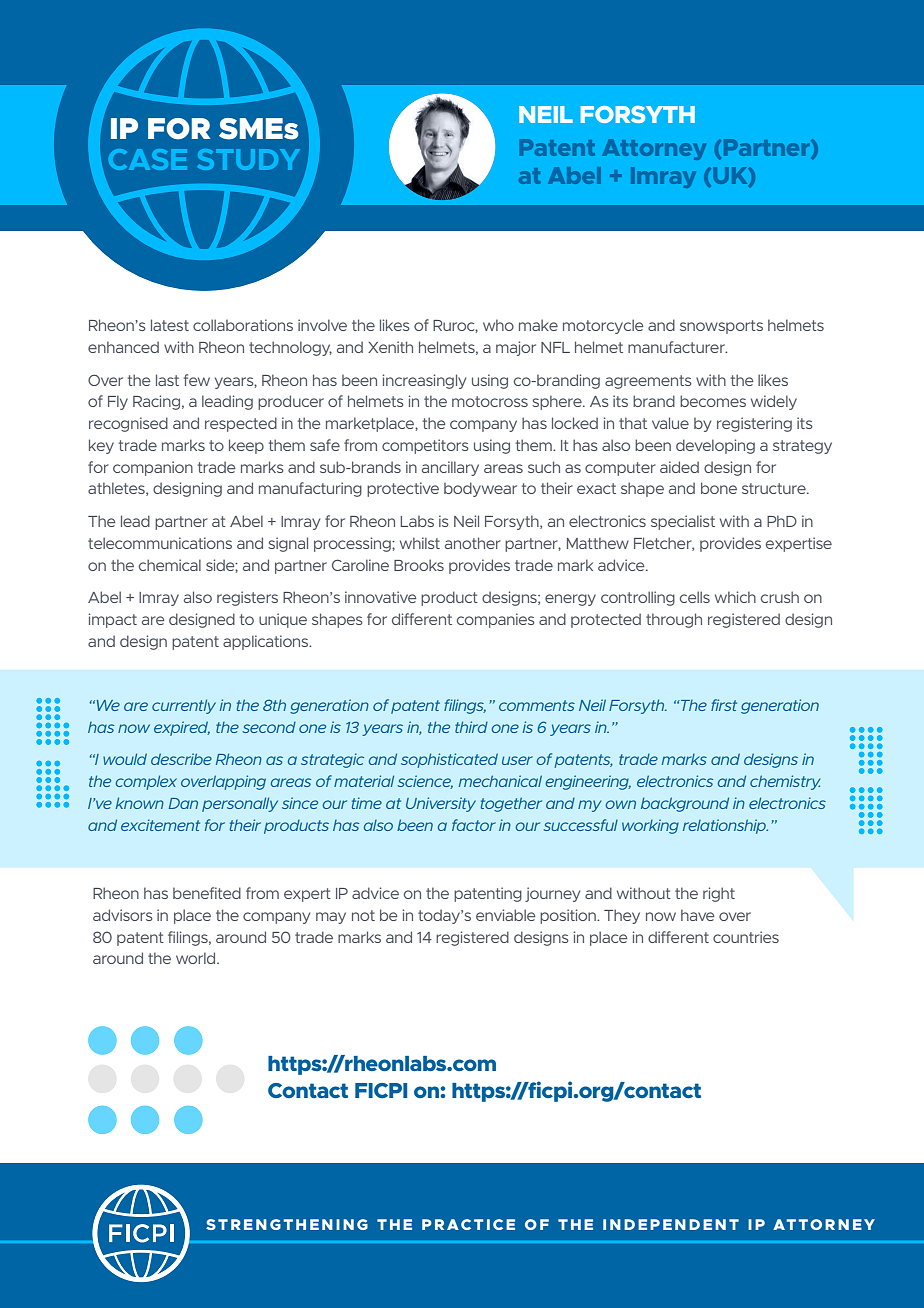 The height and width of the document is (1308, 924). I want to click on enviable, so click(505, 915).
